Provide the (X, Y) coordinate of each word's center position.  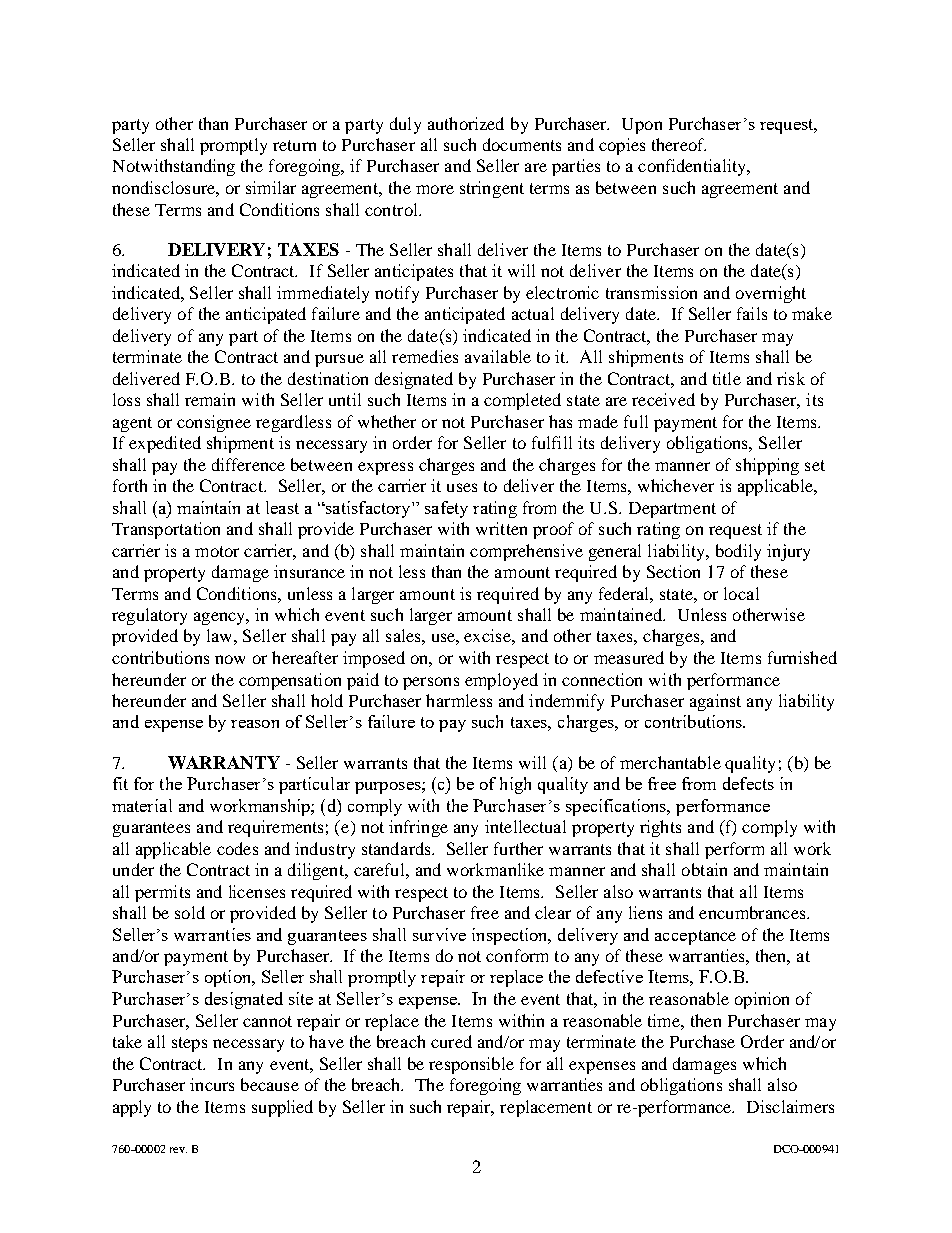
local (741, 593)
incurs (212, 1084)
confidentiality (693, 167)
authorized (466, 123)
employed (501, 681)
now (230, 659)
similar (271, 187)
